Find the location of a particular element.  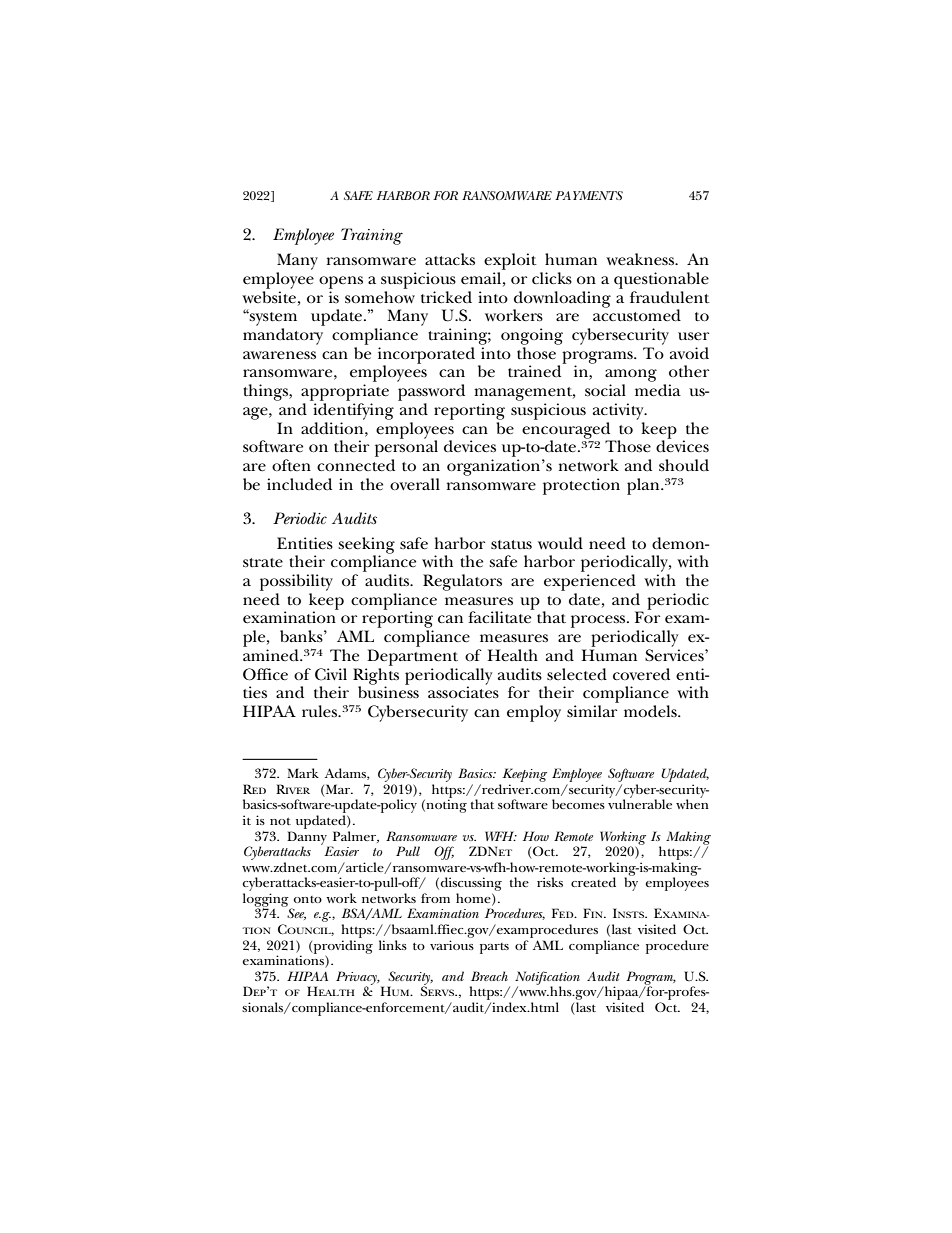

providing is located at coordinates (342, 948).
